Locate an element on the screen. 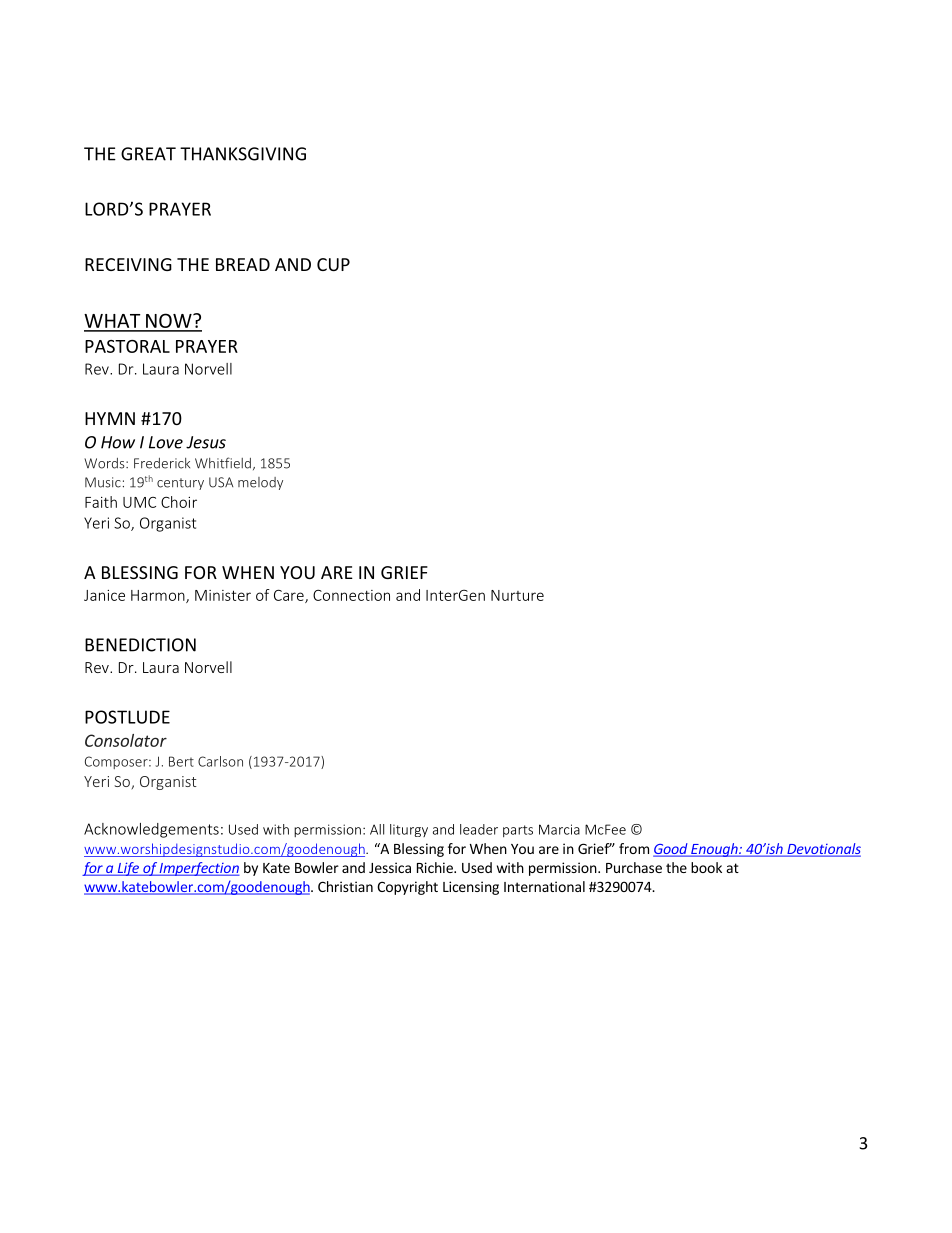  Devotionals is located at coordinates (823, 850).
